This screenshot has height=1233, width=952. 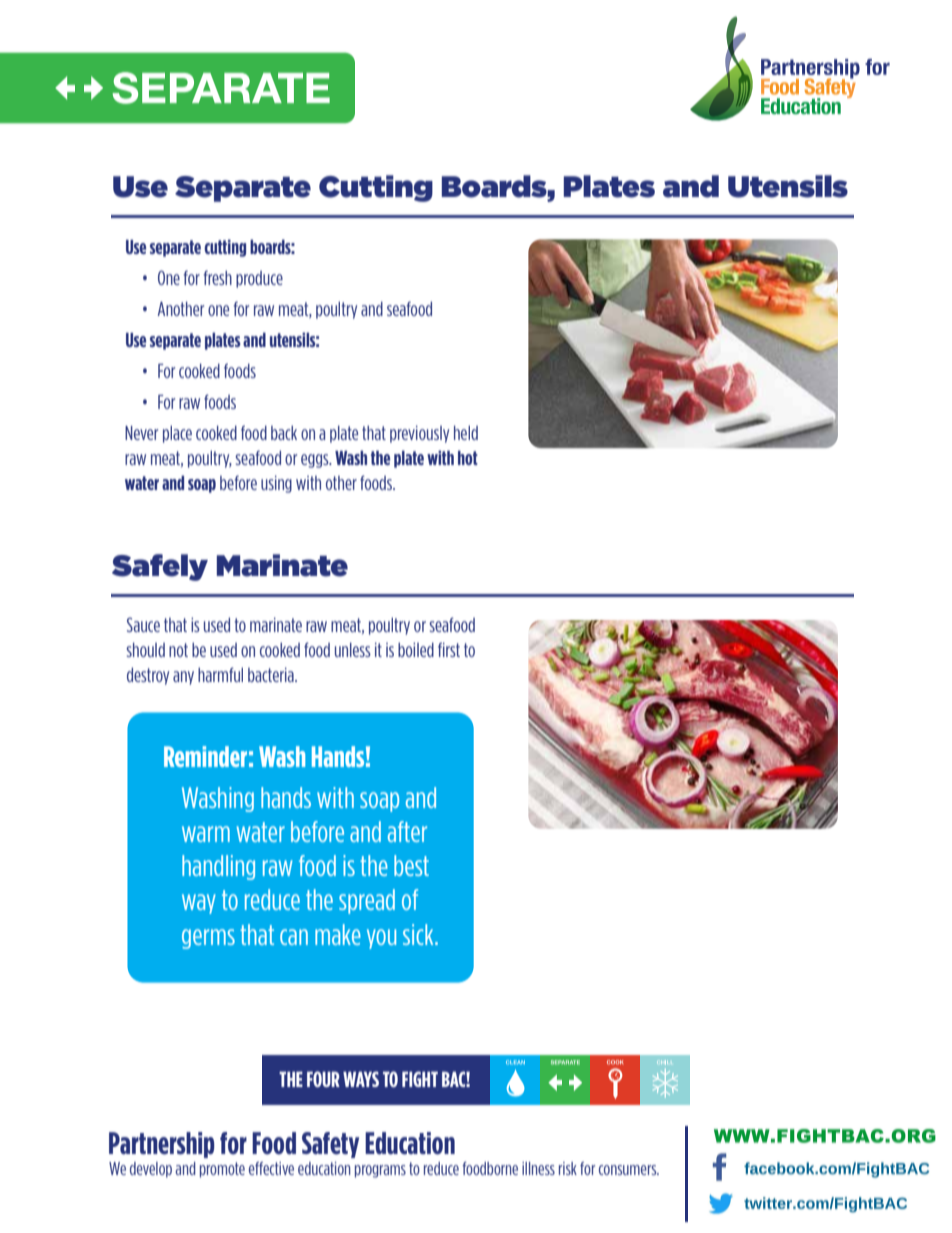 What do you see at coordinates (466, 432) in the screenshot?
I see `held` at bounding box center [466, 432].
